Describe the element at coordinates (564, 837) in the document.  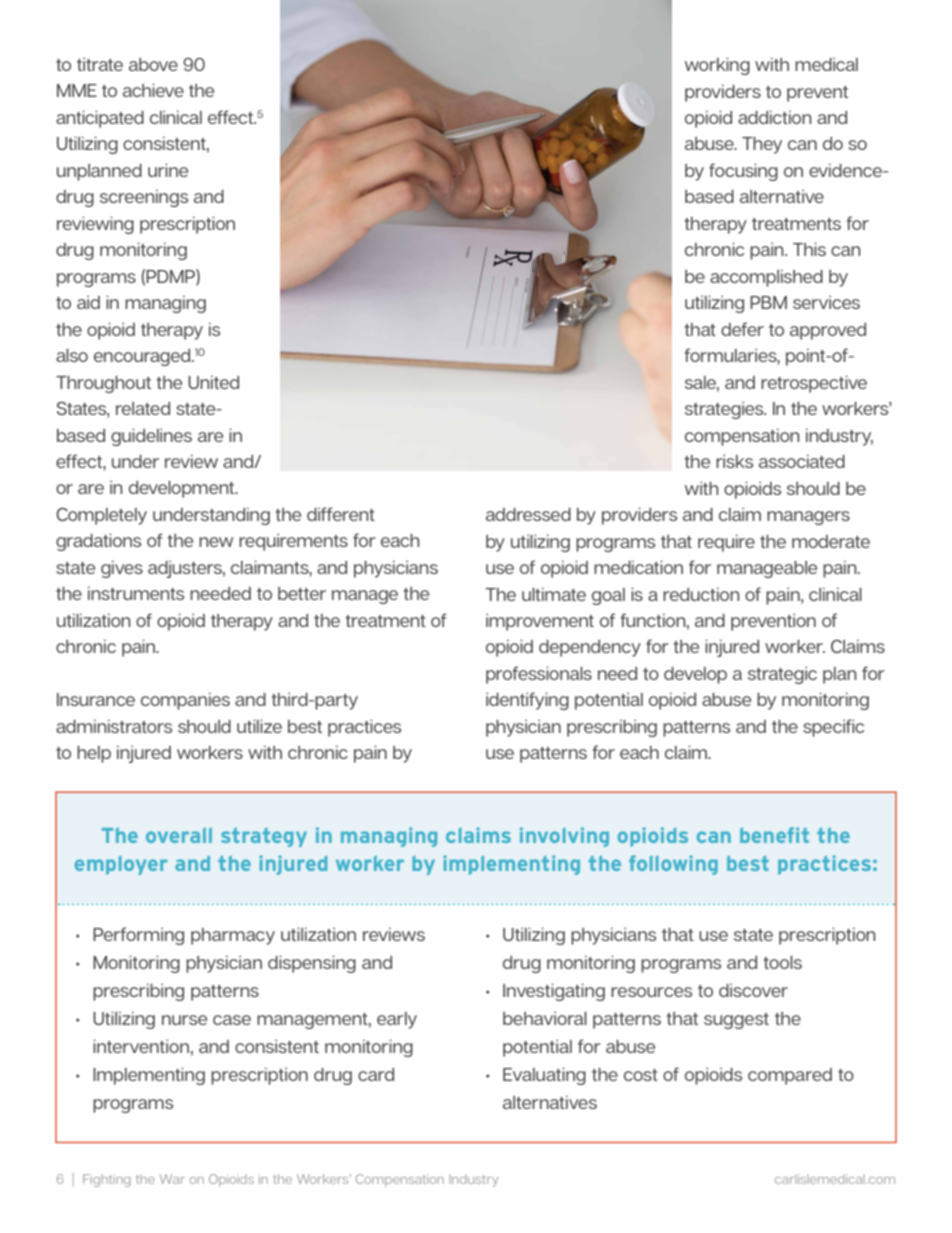
I see `involving` at that location.
